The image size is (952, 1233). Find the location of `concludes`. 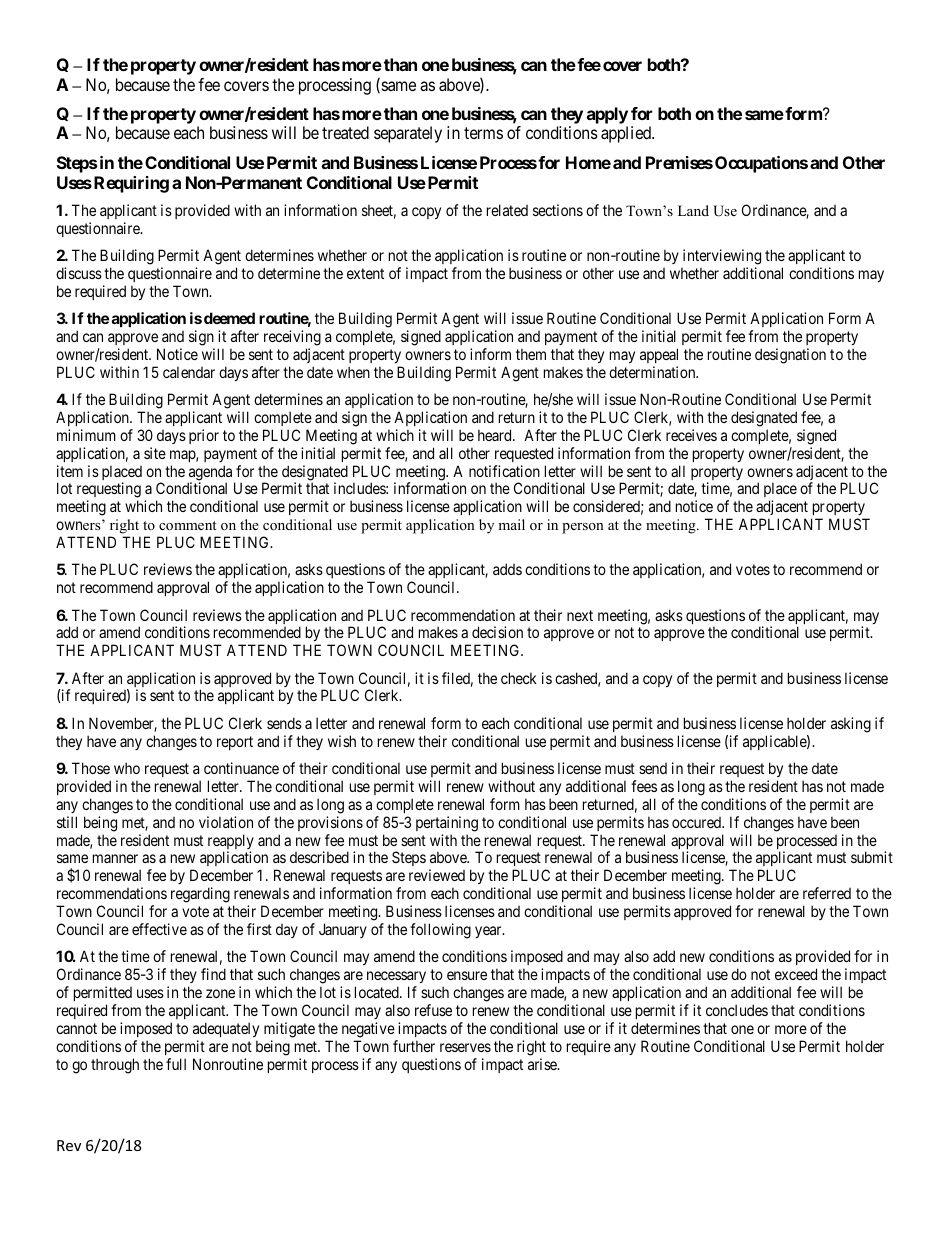

concludes is located at coordinates (737, 1010).
